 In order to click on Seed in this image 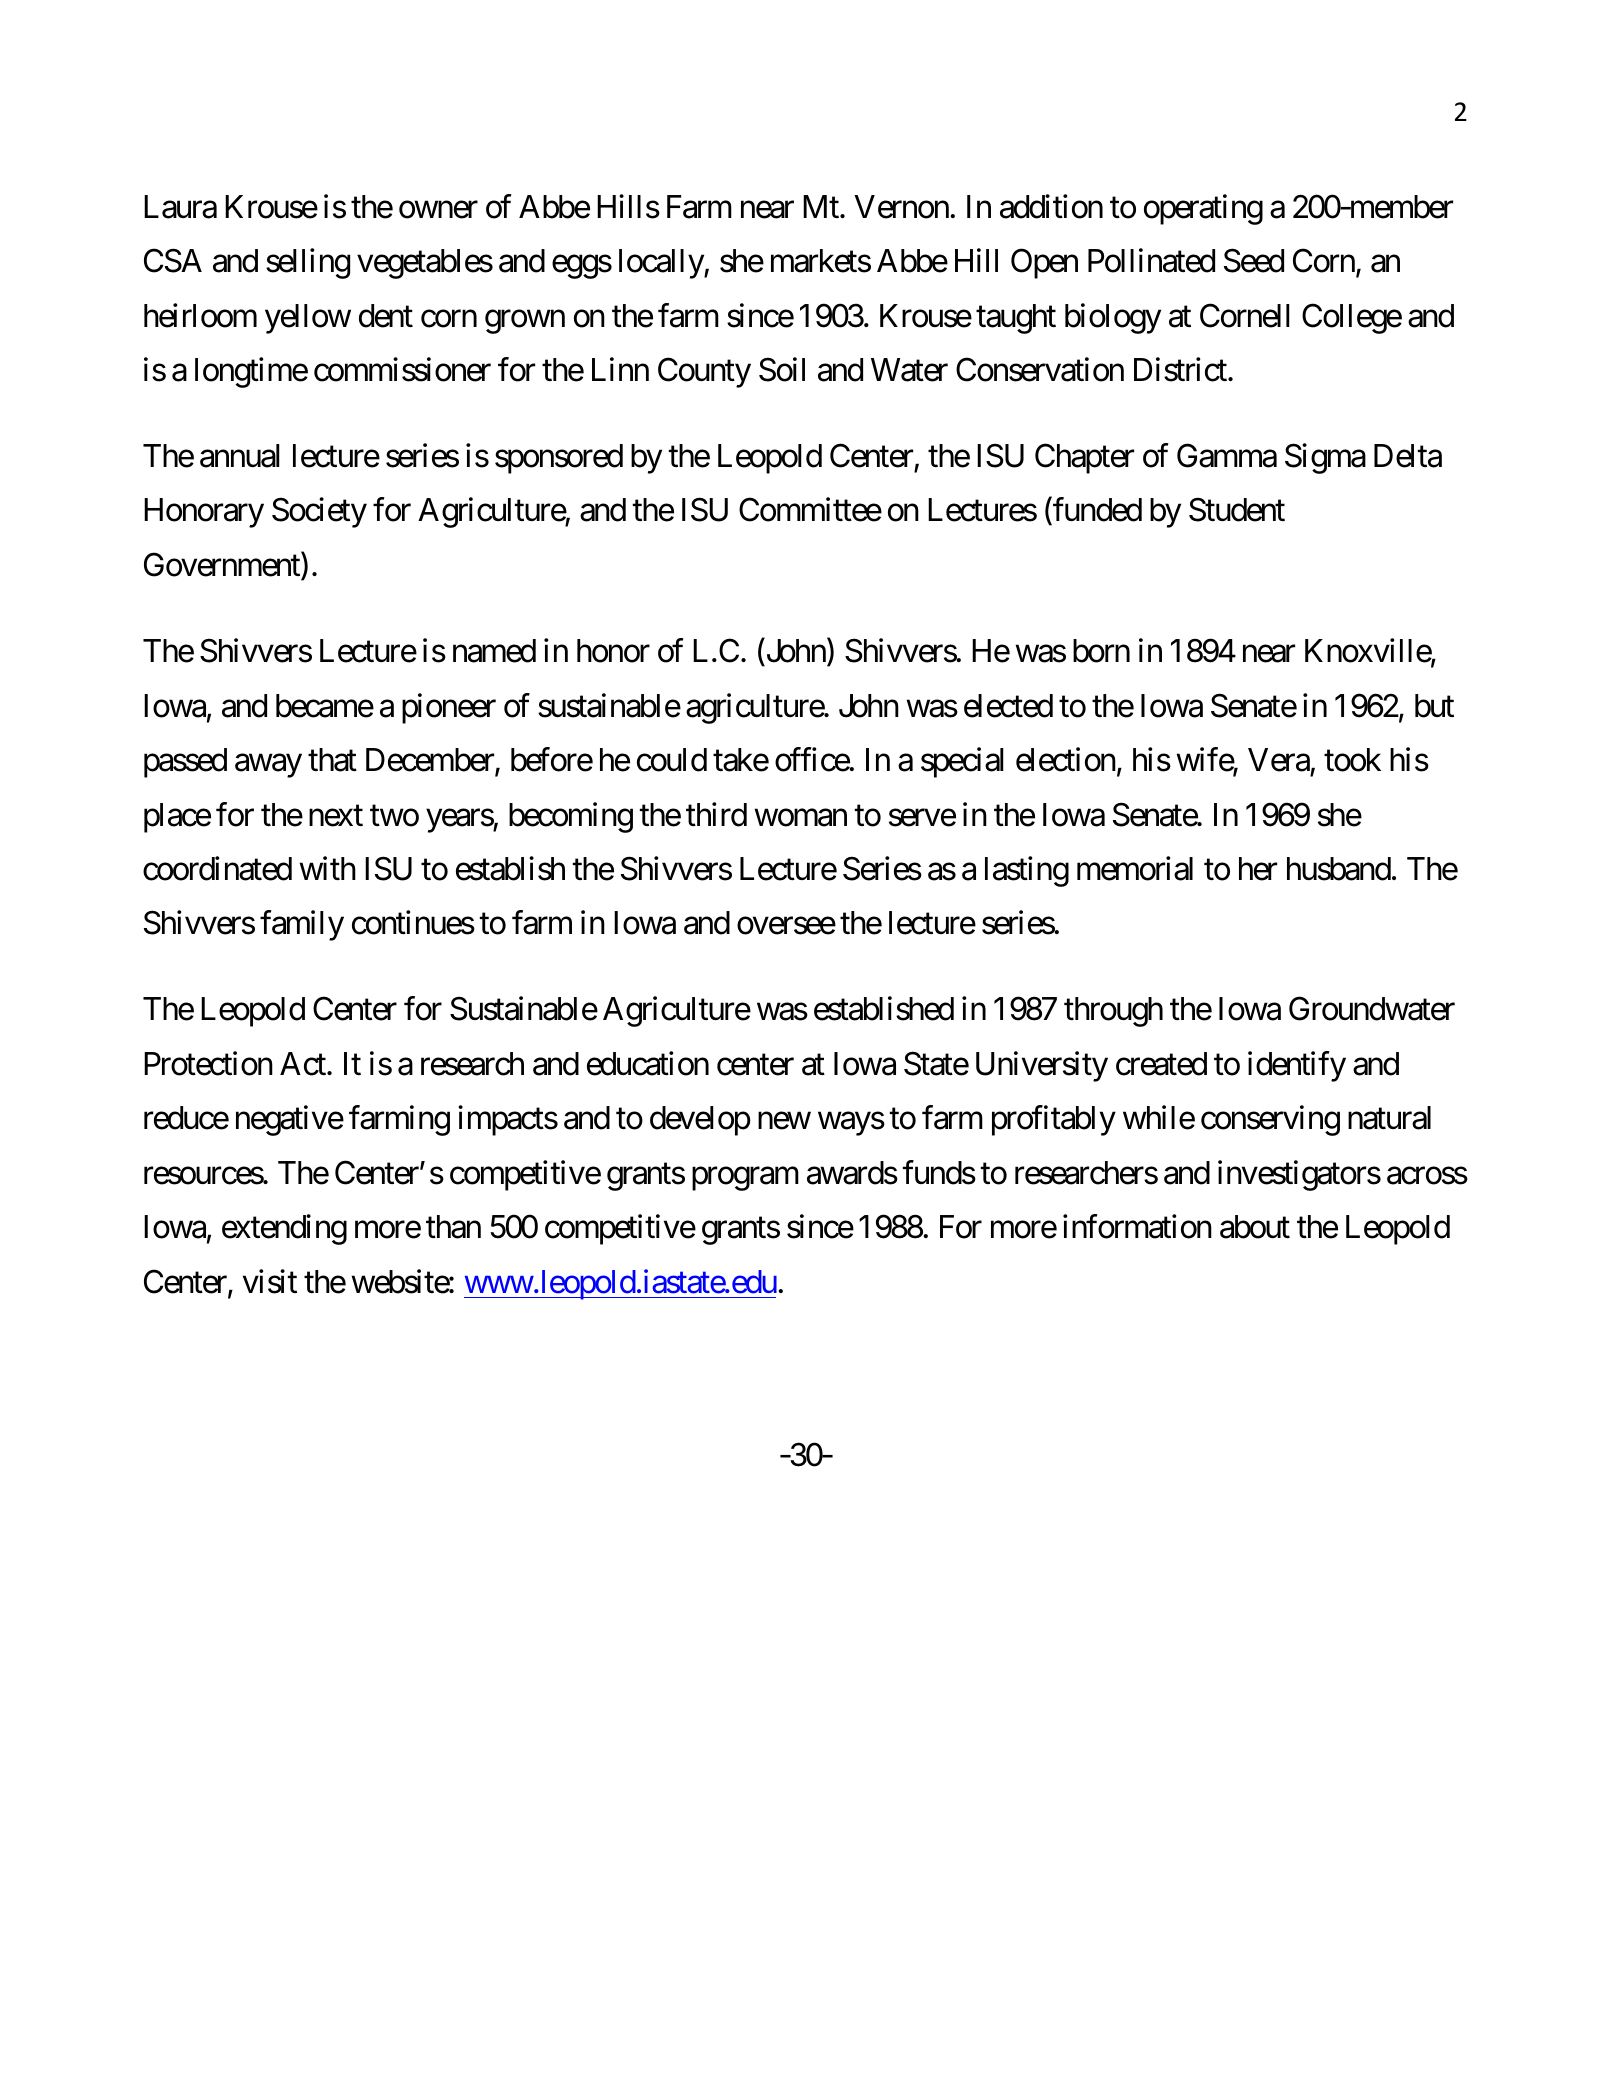, I will do `click(1254, 260)`.
